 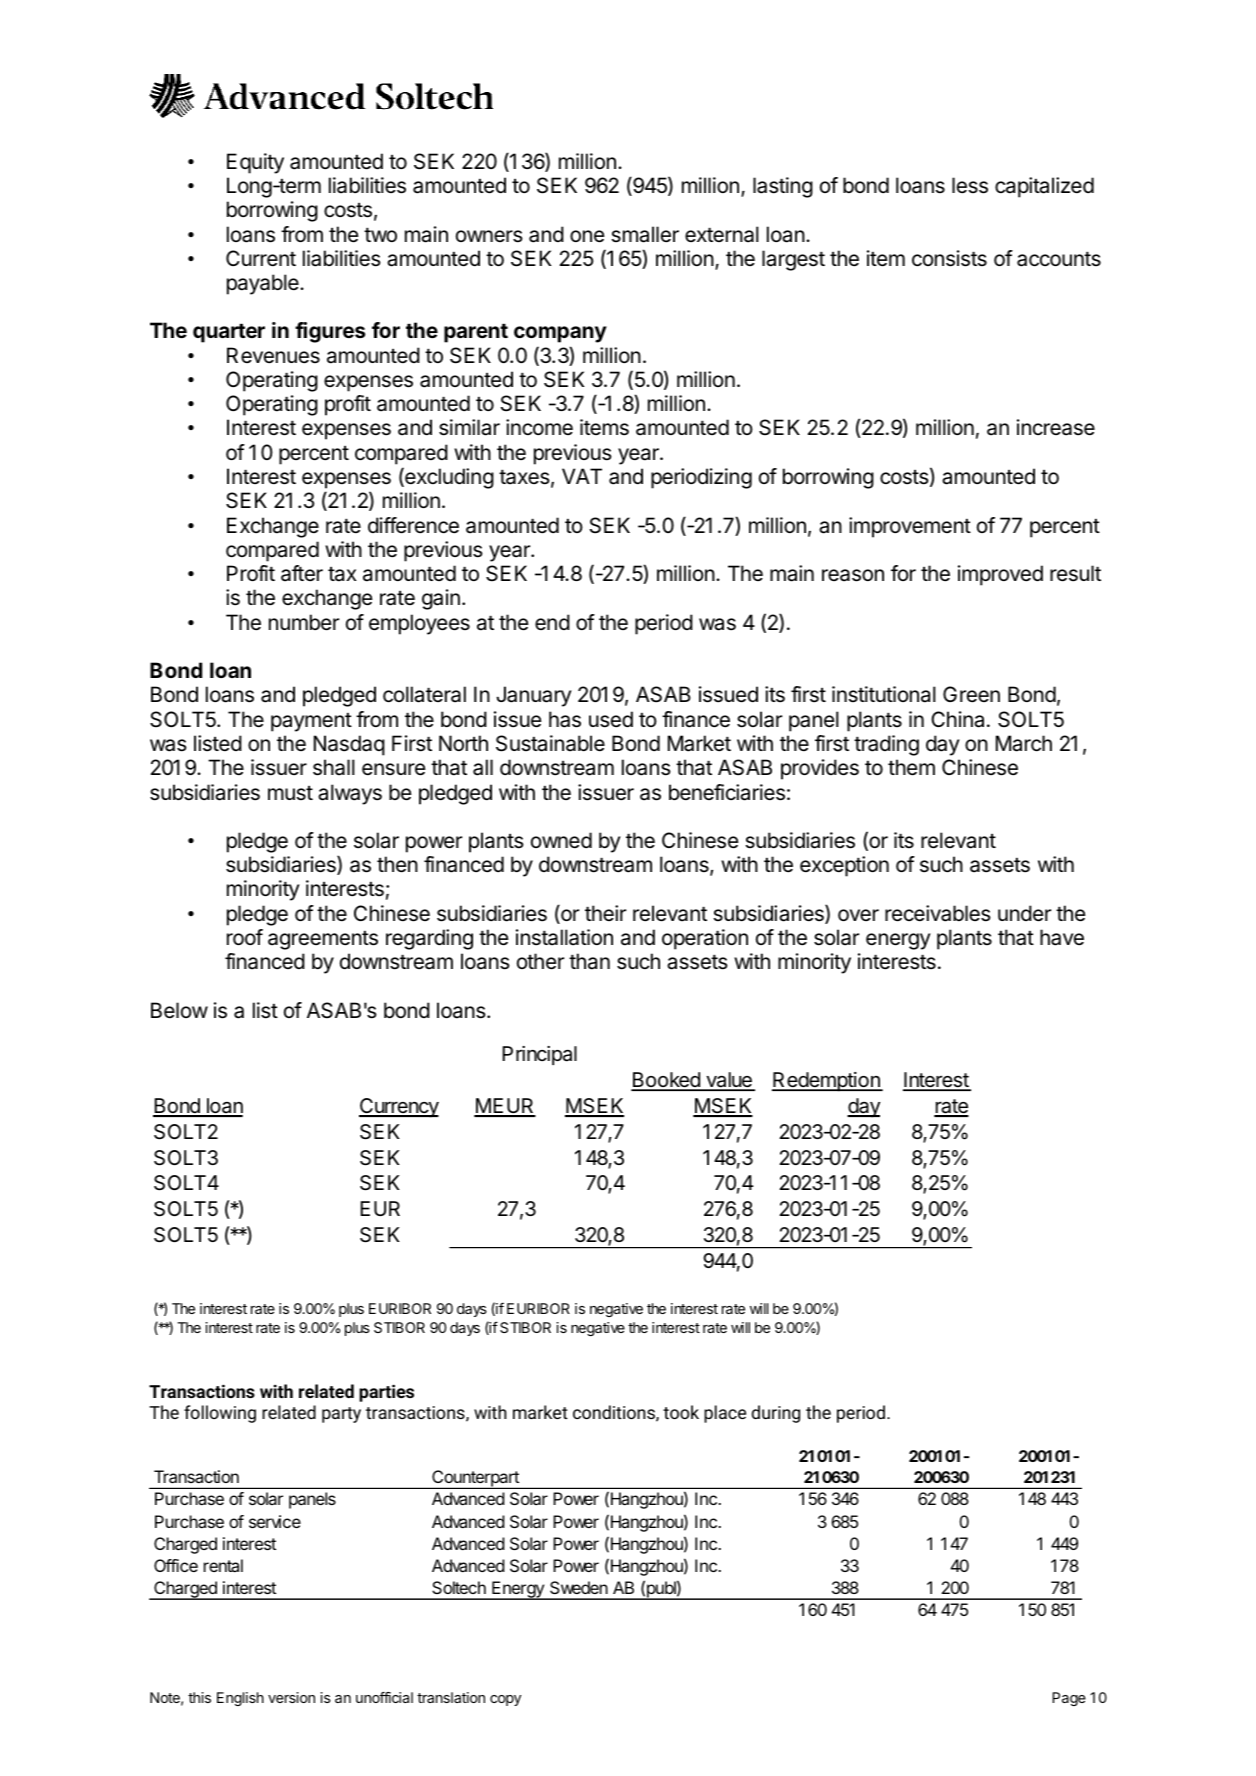 What do you see at coordinates (970, 185) in the screenshot?
I see `less` at bounding box center [970, 185].
